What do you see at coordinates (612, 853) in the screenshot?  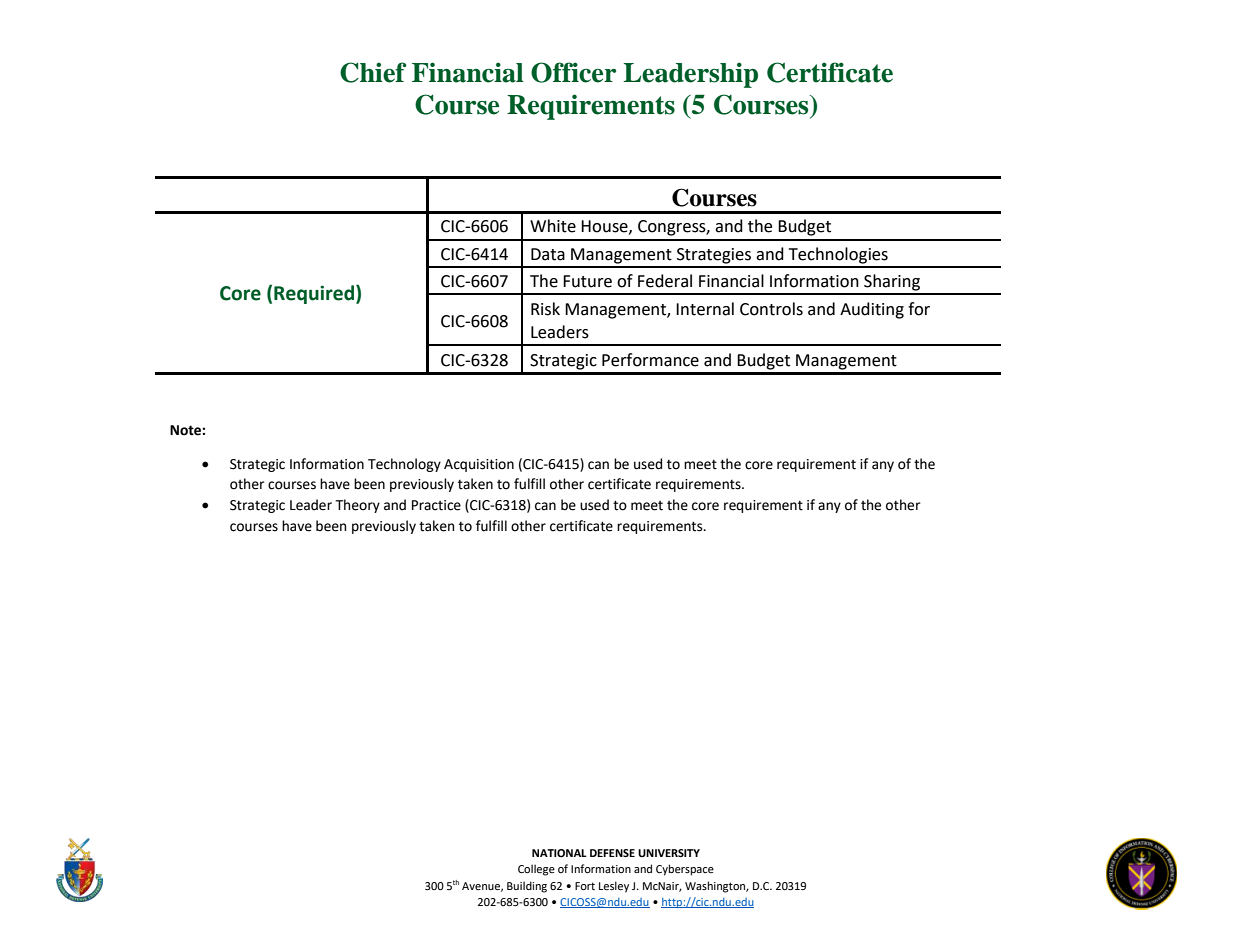 I see `DEFENSE` at bounding box center [612, 853].
